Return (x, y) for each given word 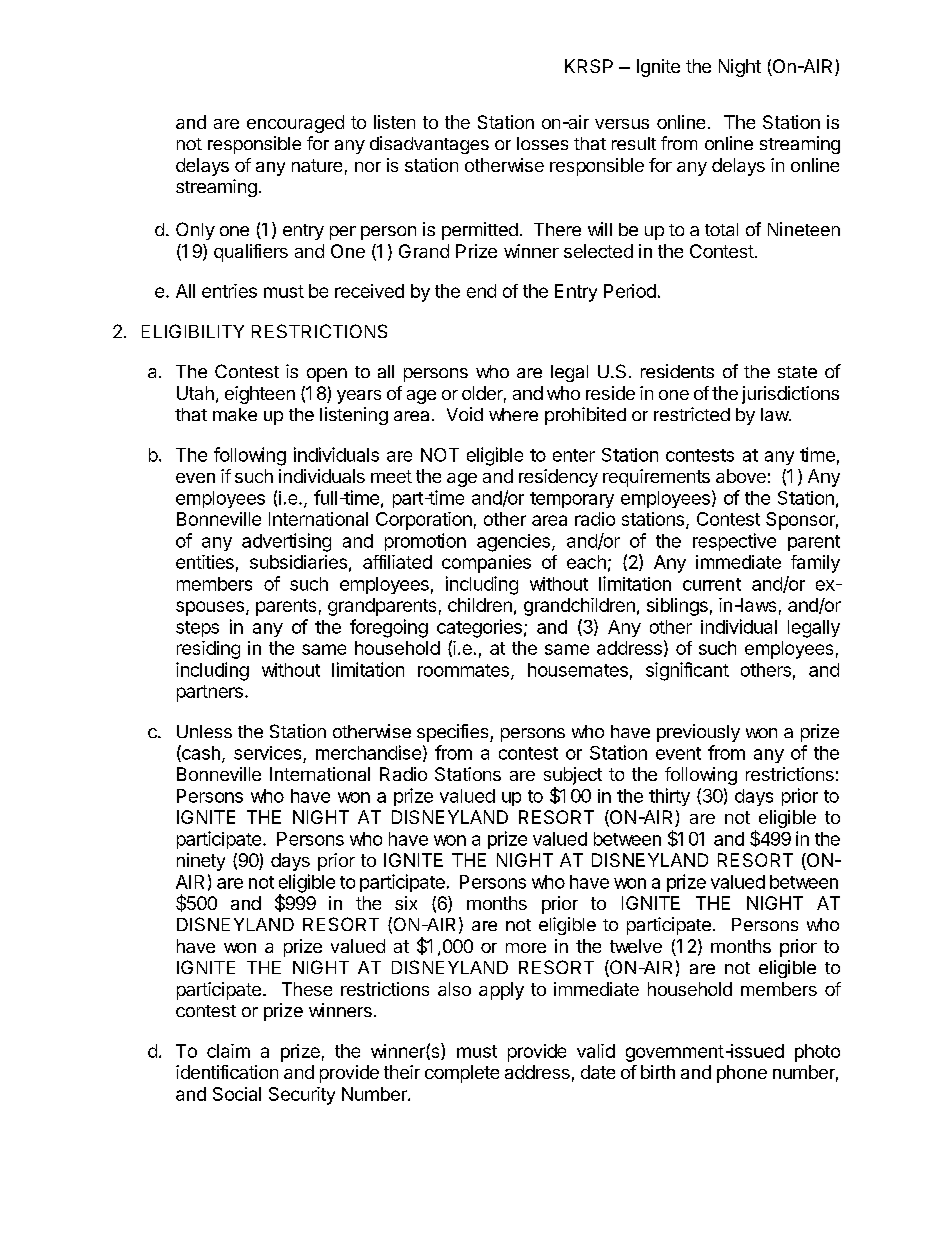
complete (462, 1074)
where (513, 414)
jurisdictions (790, 395)
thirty (669, 797)
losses (542, 143)
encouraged (295, 124)
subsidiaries (298, 562)
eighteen (260, 395)
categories (479, 628)
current (712, 584)
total (721, 229)
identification (227, 1072)
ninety (201, 862)
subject (573, 776)
